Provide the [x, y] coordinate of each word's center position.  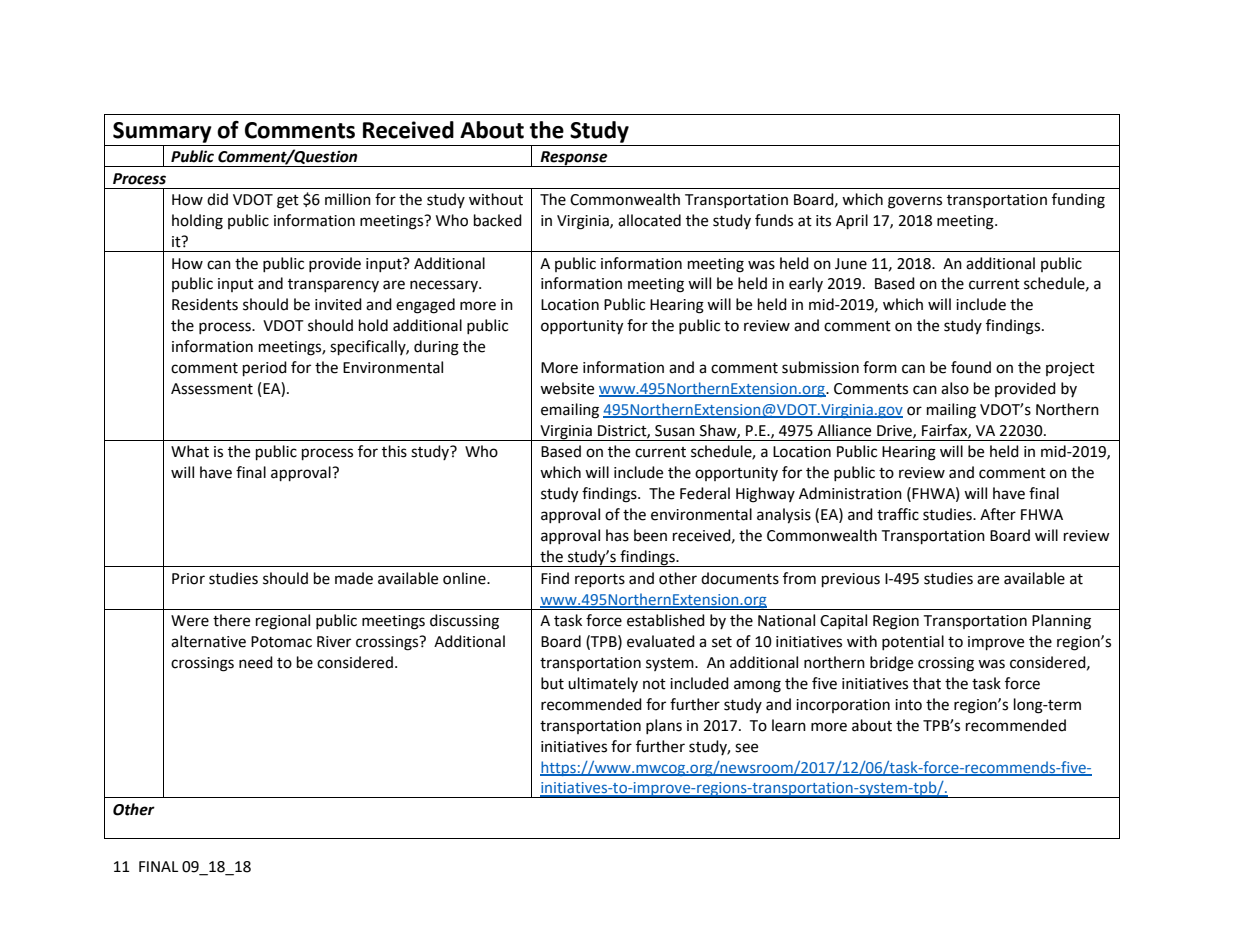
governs [915, 202]
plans [664, 726]
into [908, 705]
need [256, 662]
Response [574, 159]
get [288, 202]
